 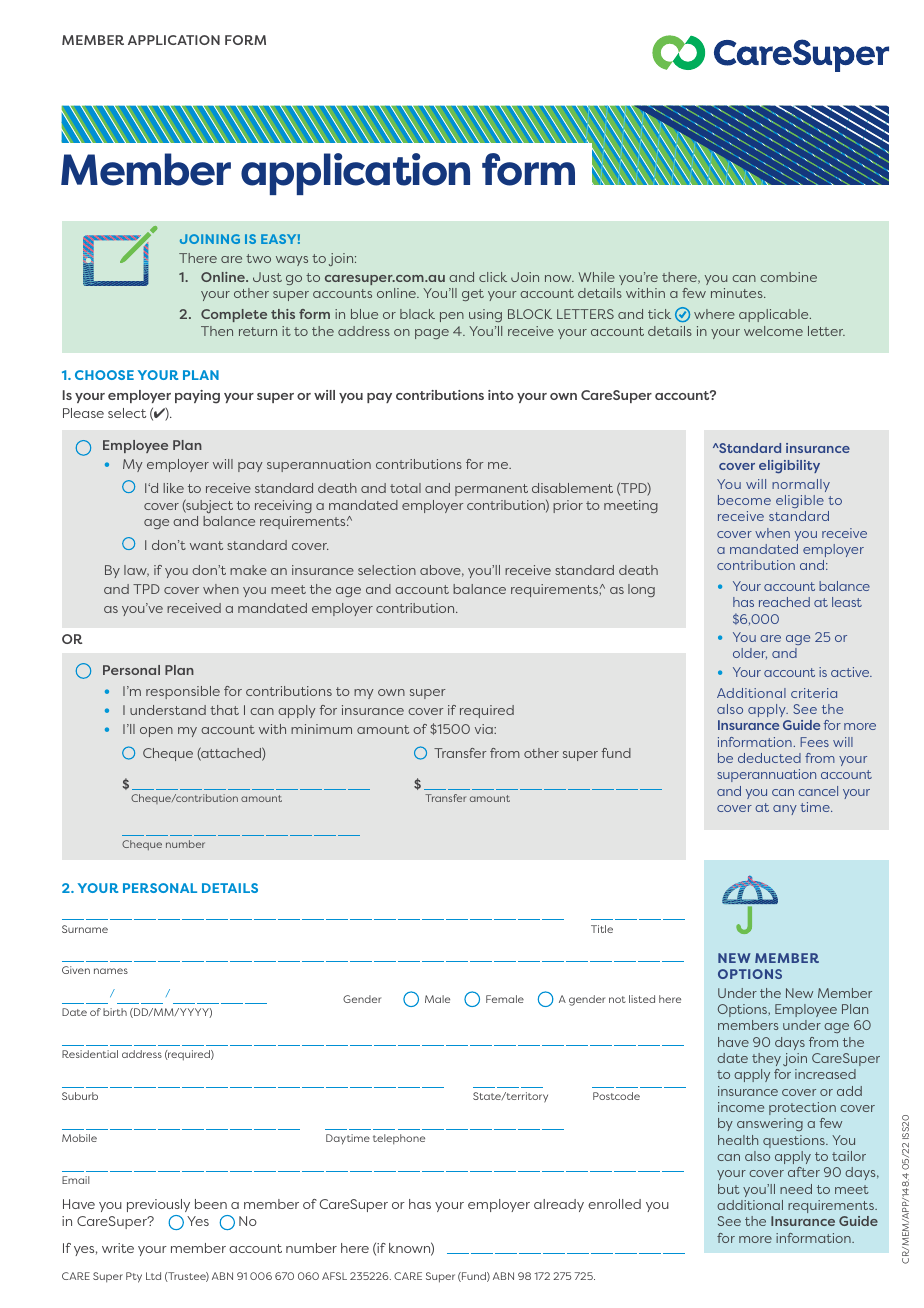 What do you see at coordinates (796, 1189) in the document?
I see `need` at bounding box center [796, 1189].
